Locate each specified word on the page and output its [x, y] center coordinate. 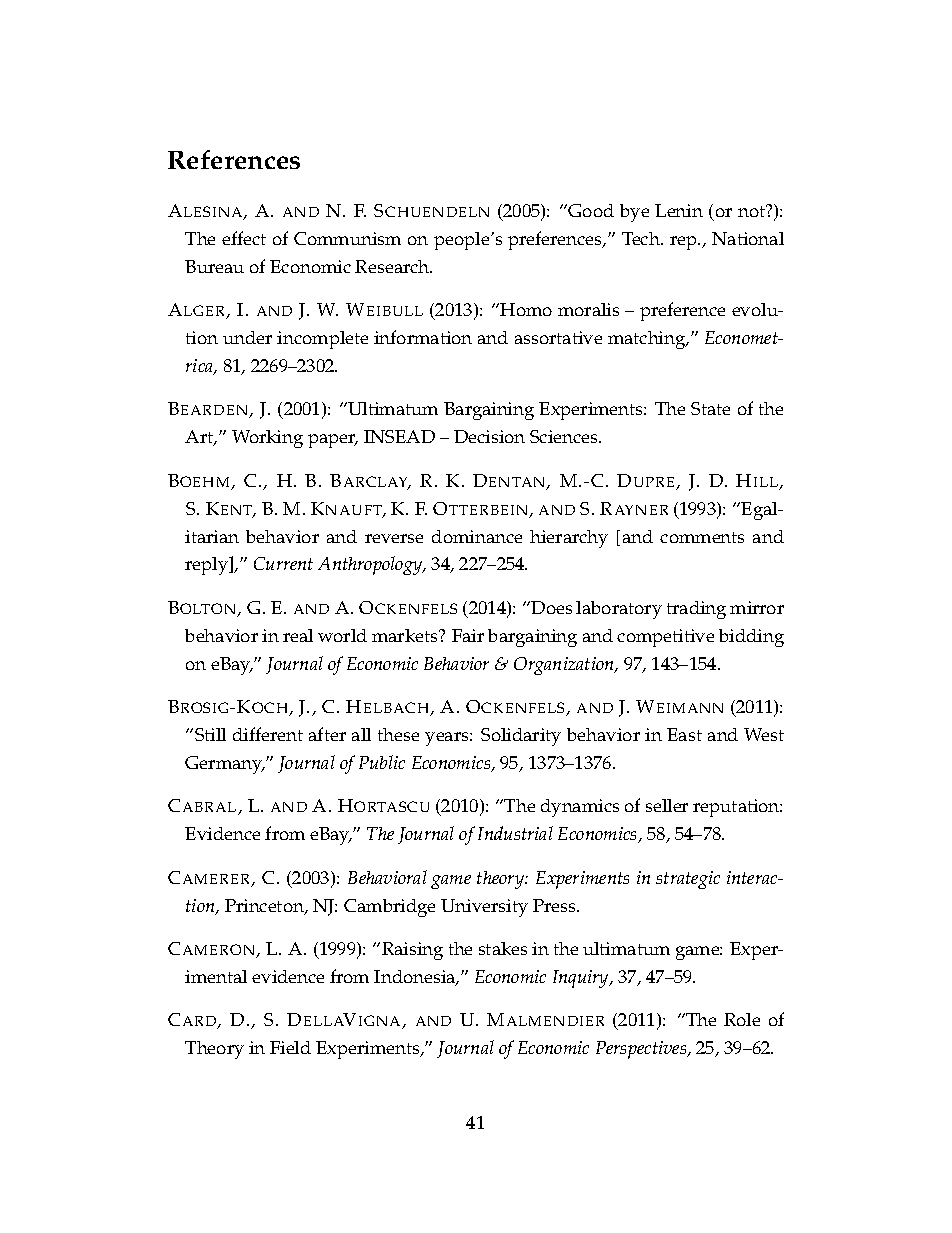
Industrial [515, 833]
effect [244, 238]
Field [290, 1047]
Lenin [679, 210]
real [298, 635]
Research [393, 266]
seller [667, 805]
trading [696, 610]
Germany [225, 765]
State [710, 408]
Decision [489, 436]
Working [267, 439]
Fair [468, 635]
